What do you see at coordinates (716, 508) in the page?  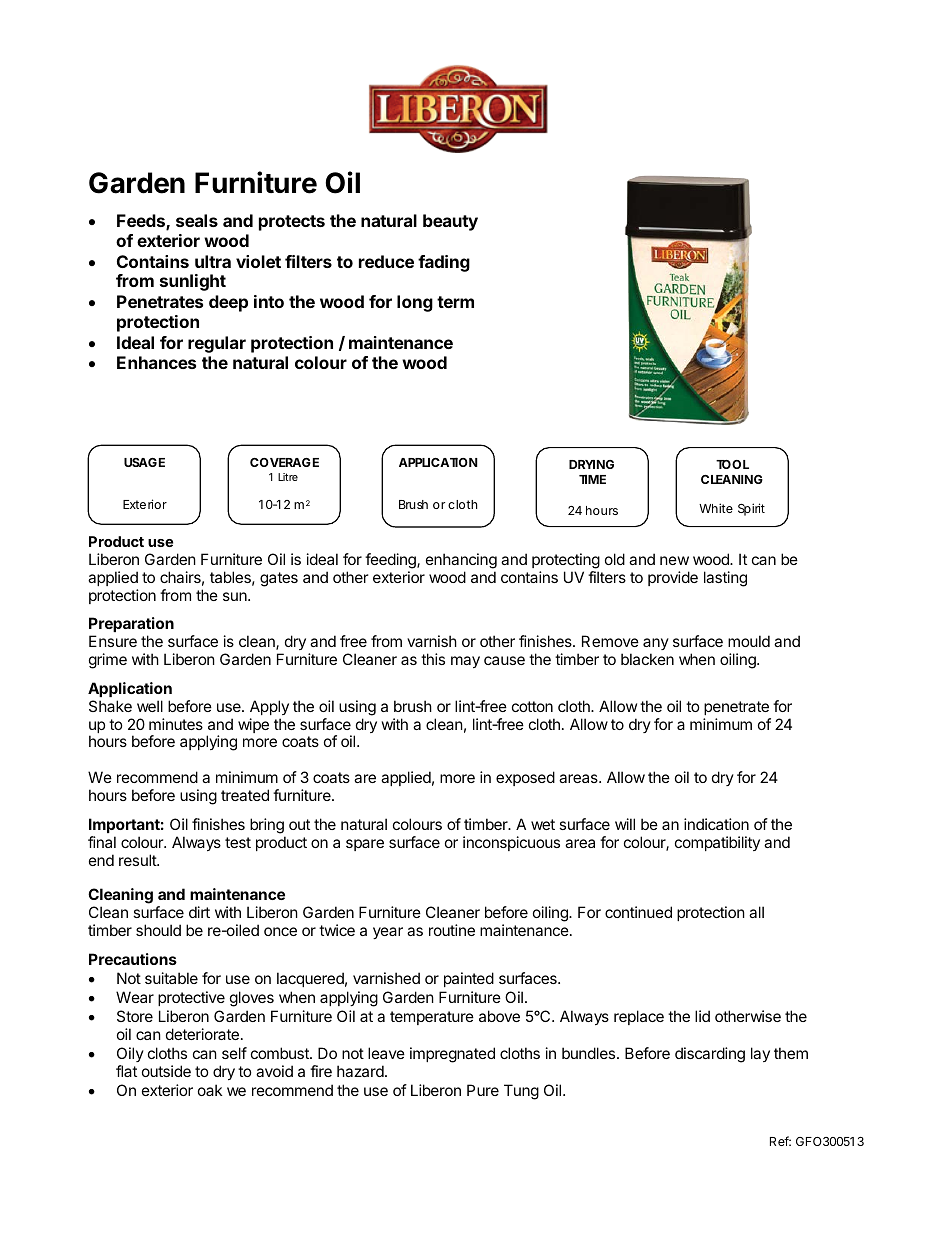 I see `White` at bounding box center [716, 508].
